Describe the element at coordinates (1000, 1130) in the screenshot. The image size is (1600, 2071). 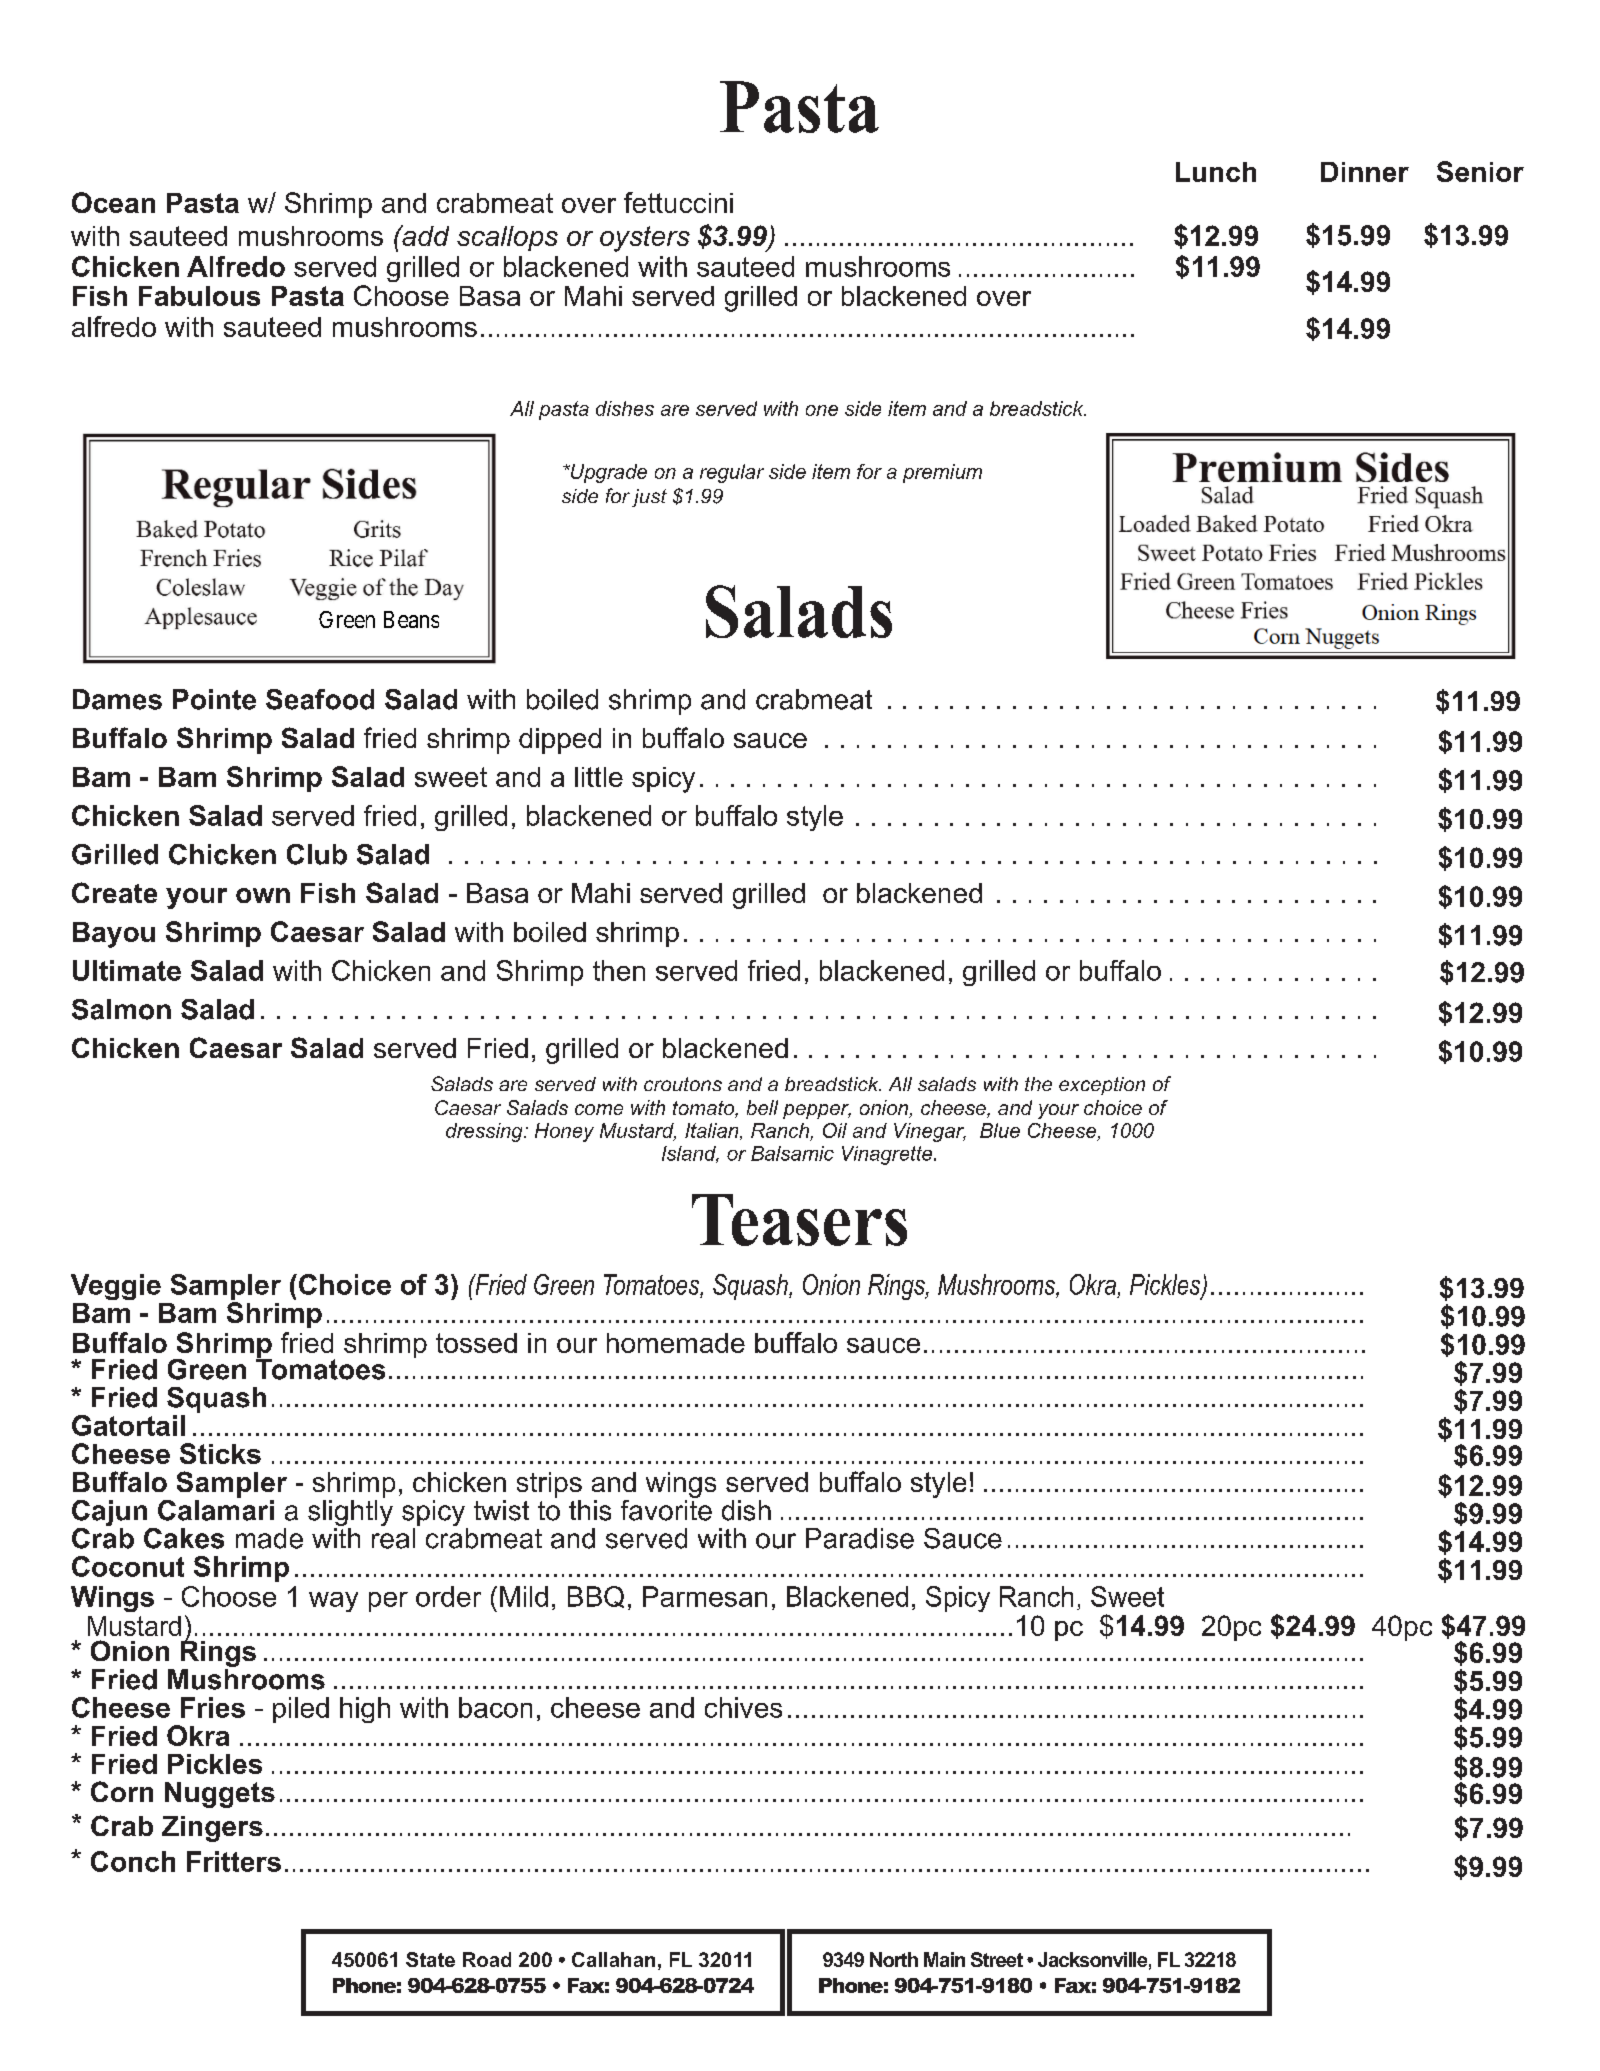
I see `Blue` at that location.
